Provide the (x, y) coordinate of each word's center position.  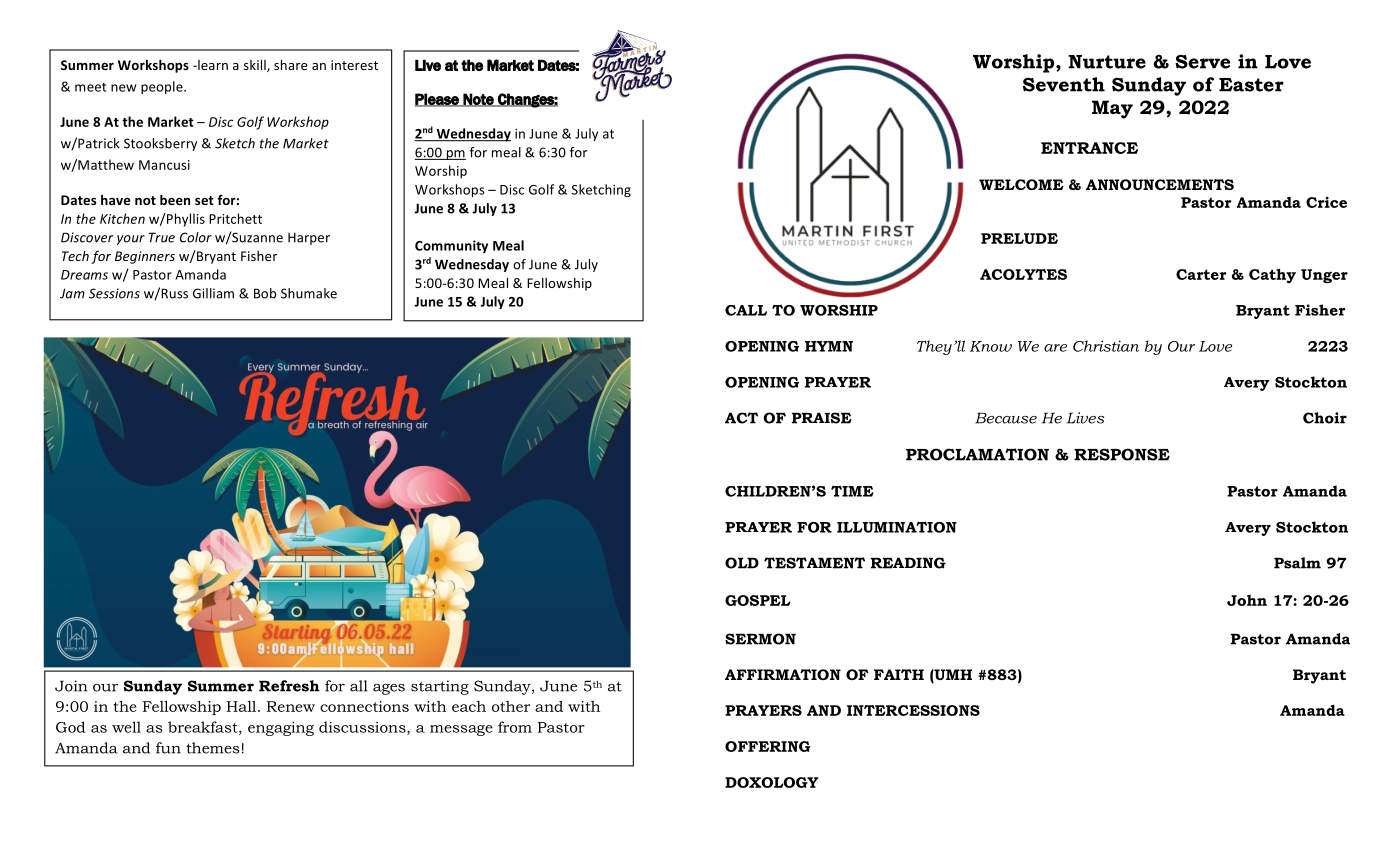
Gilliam (213, 293)
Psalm (1297, 563)
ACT (741, 418)
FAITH (899, 674)
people (163, 87)
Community (451, 246)
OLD (742, 563)
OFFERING (768, 746)
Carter (1201, 274)
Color (196, 237)
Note (479, 100)
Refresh (289, 686)
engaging (281, 729)
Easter (1251, 85)
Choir (1325, 418)
